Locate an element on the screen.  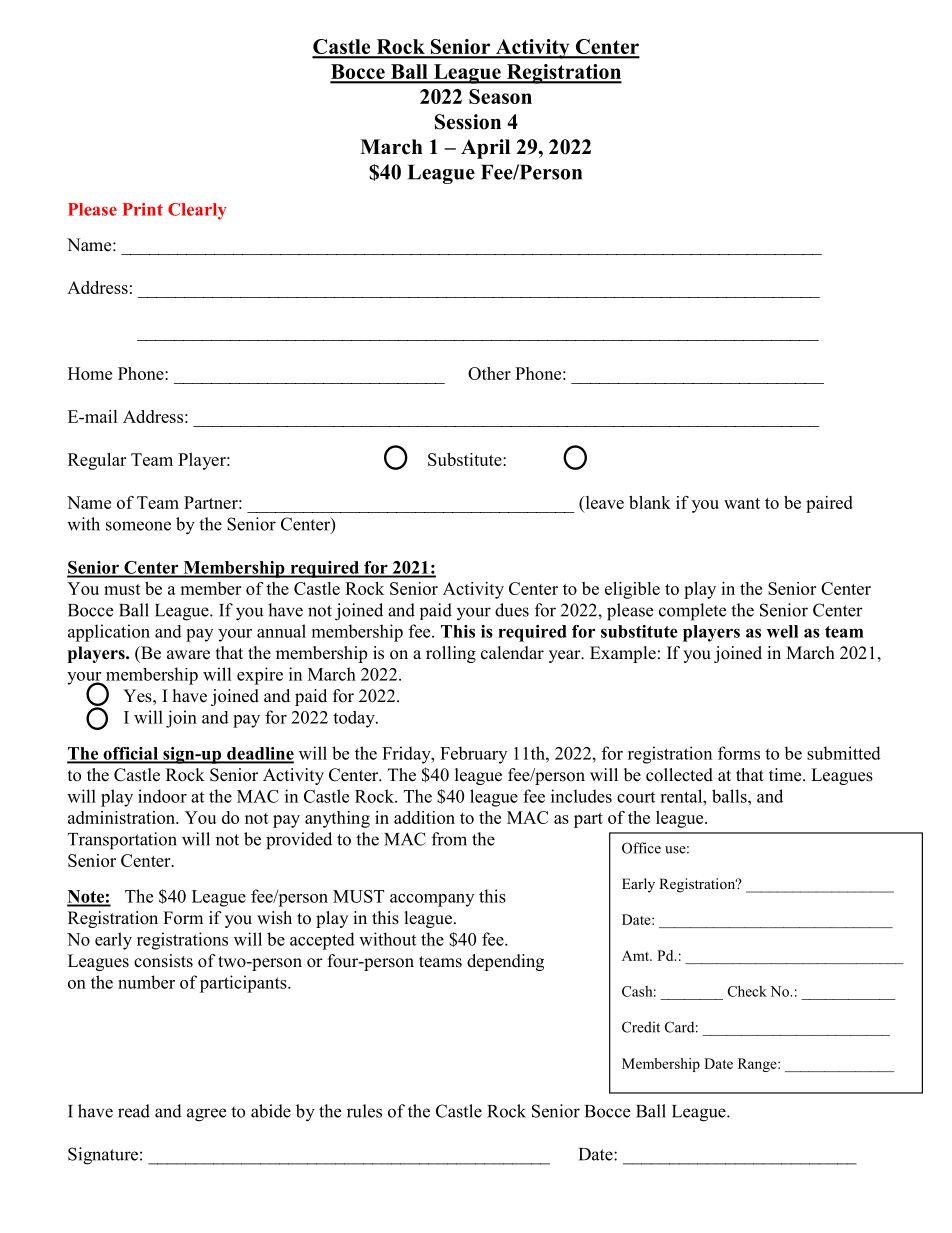
someone is located at coordinates (138, 526).
